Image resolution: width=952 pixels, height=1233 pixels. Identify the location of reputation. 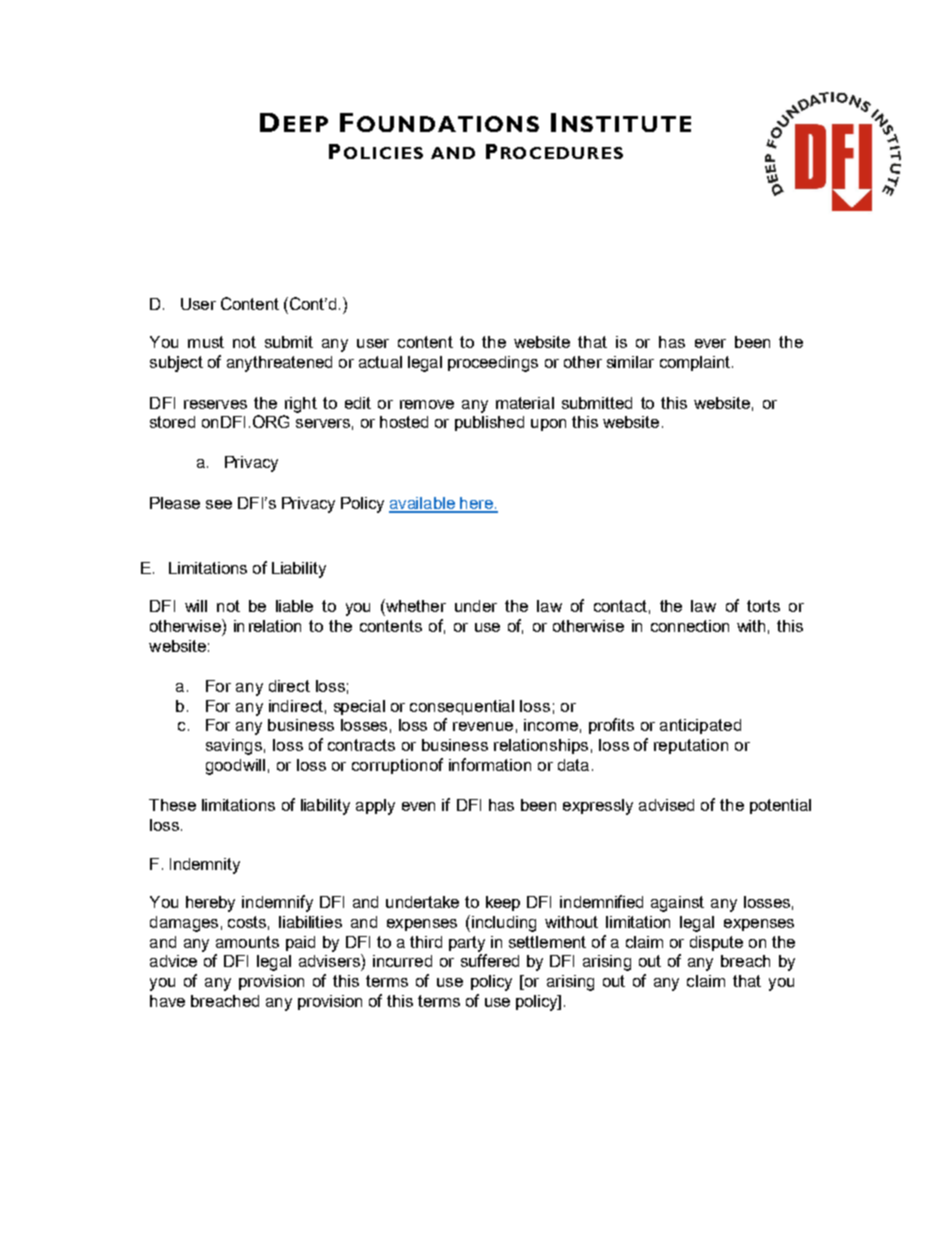
(691, 746).
